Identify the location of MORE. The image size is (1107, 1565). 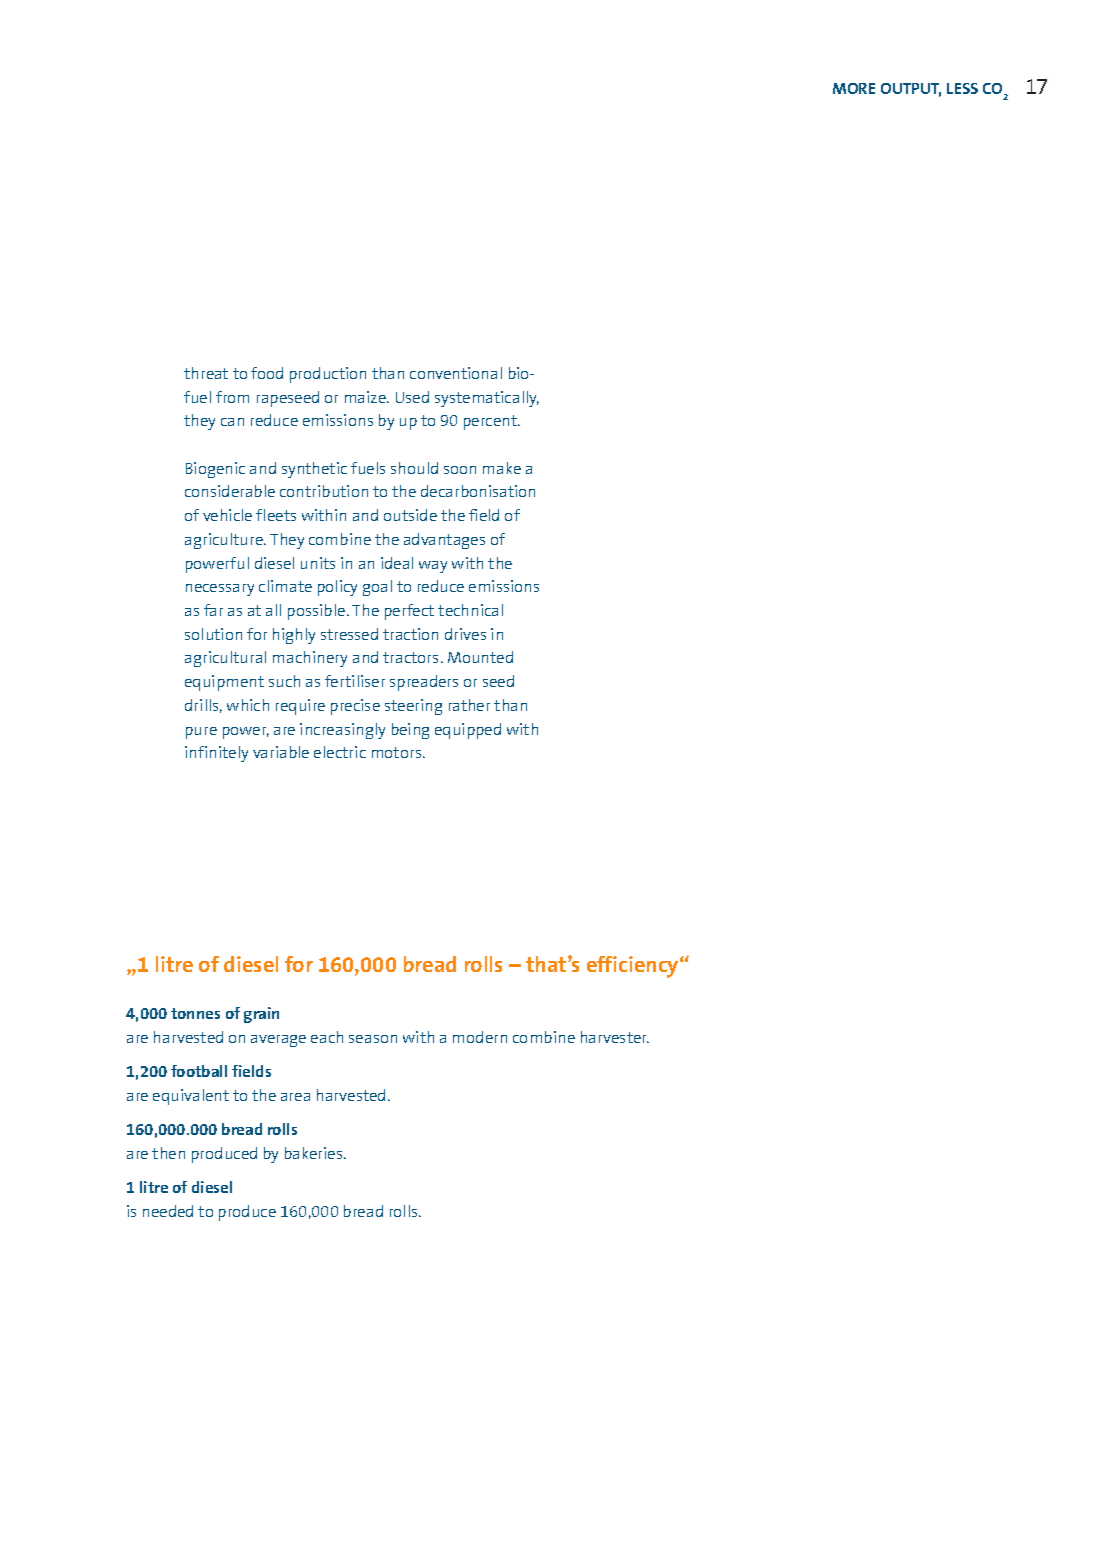
(854, 88).
